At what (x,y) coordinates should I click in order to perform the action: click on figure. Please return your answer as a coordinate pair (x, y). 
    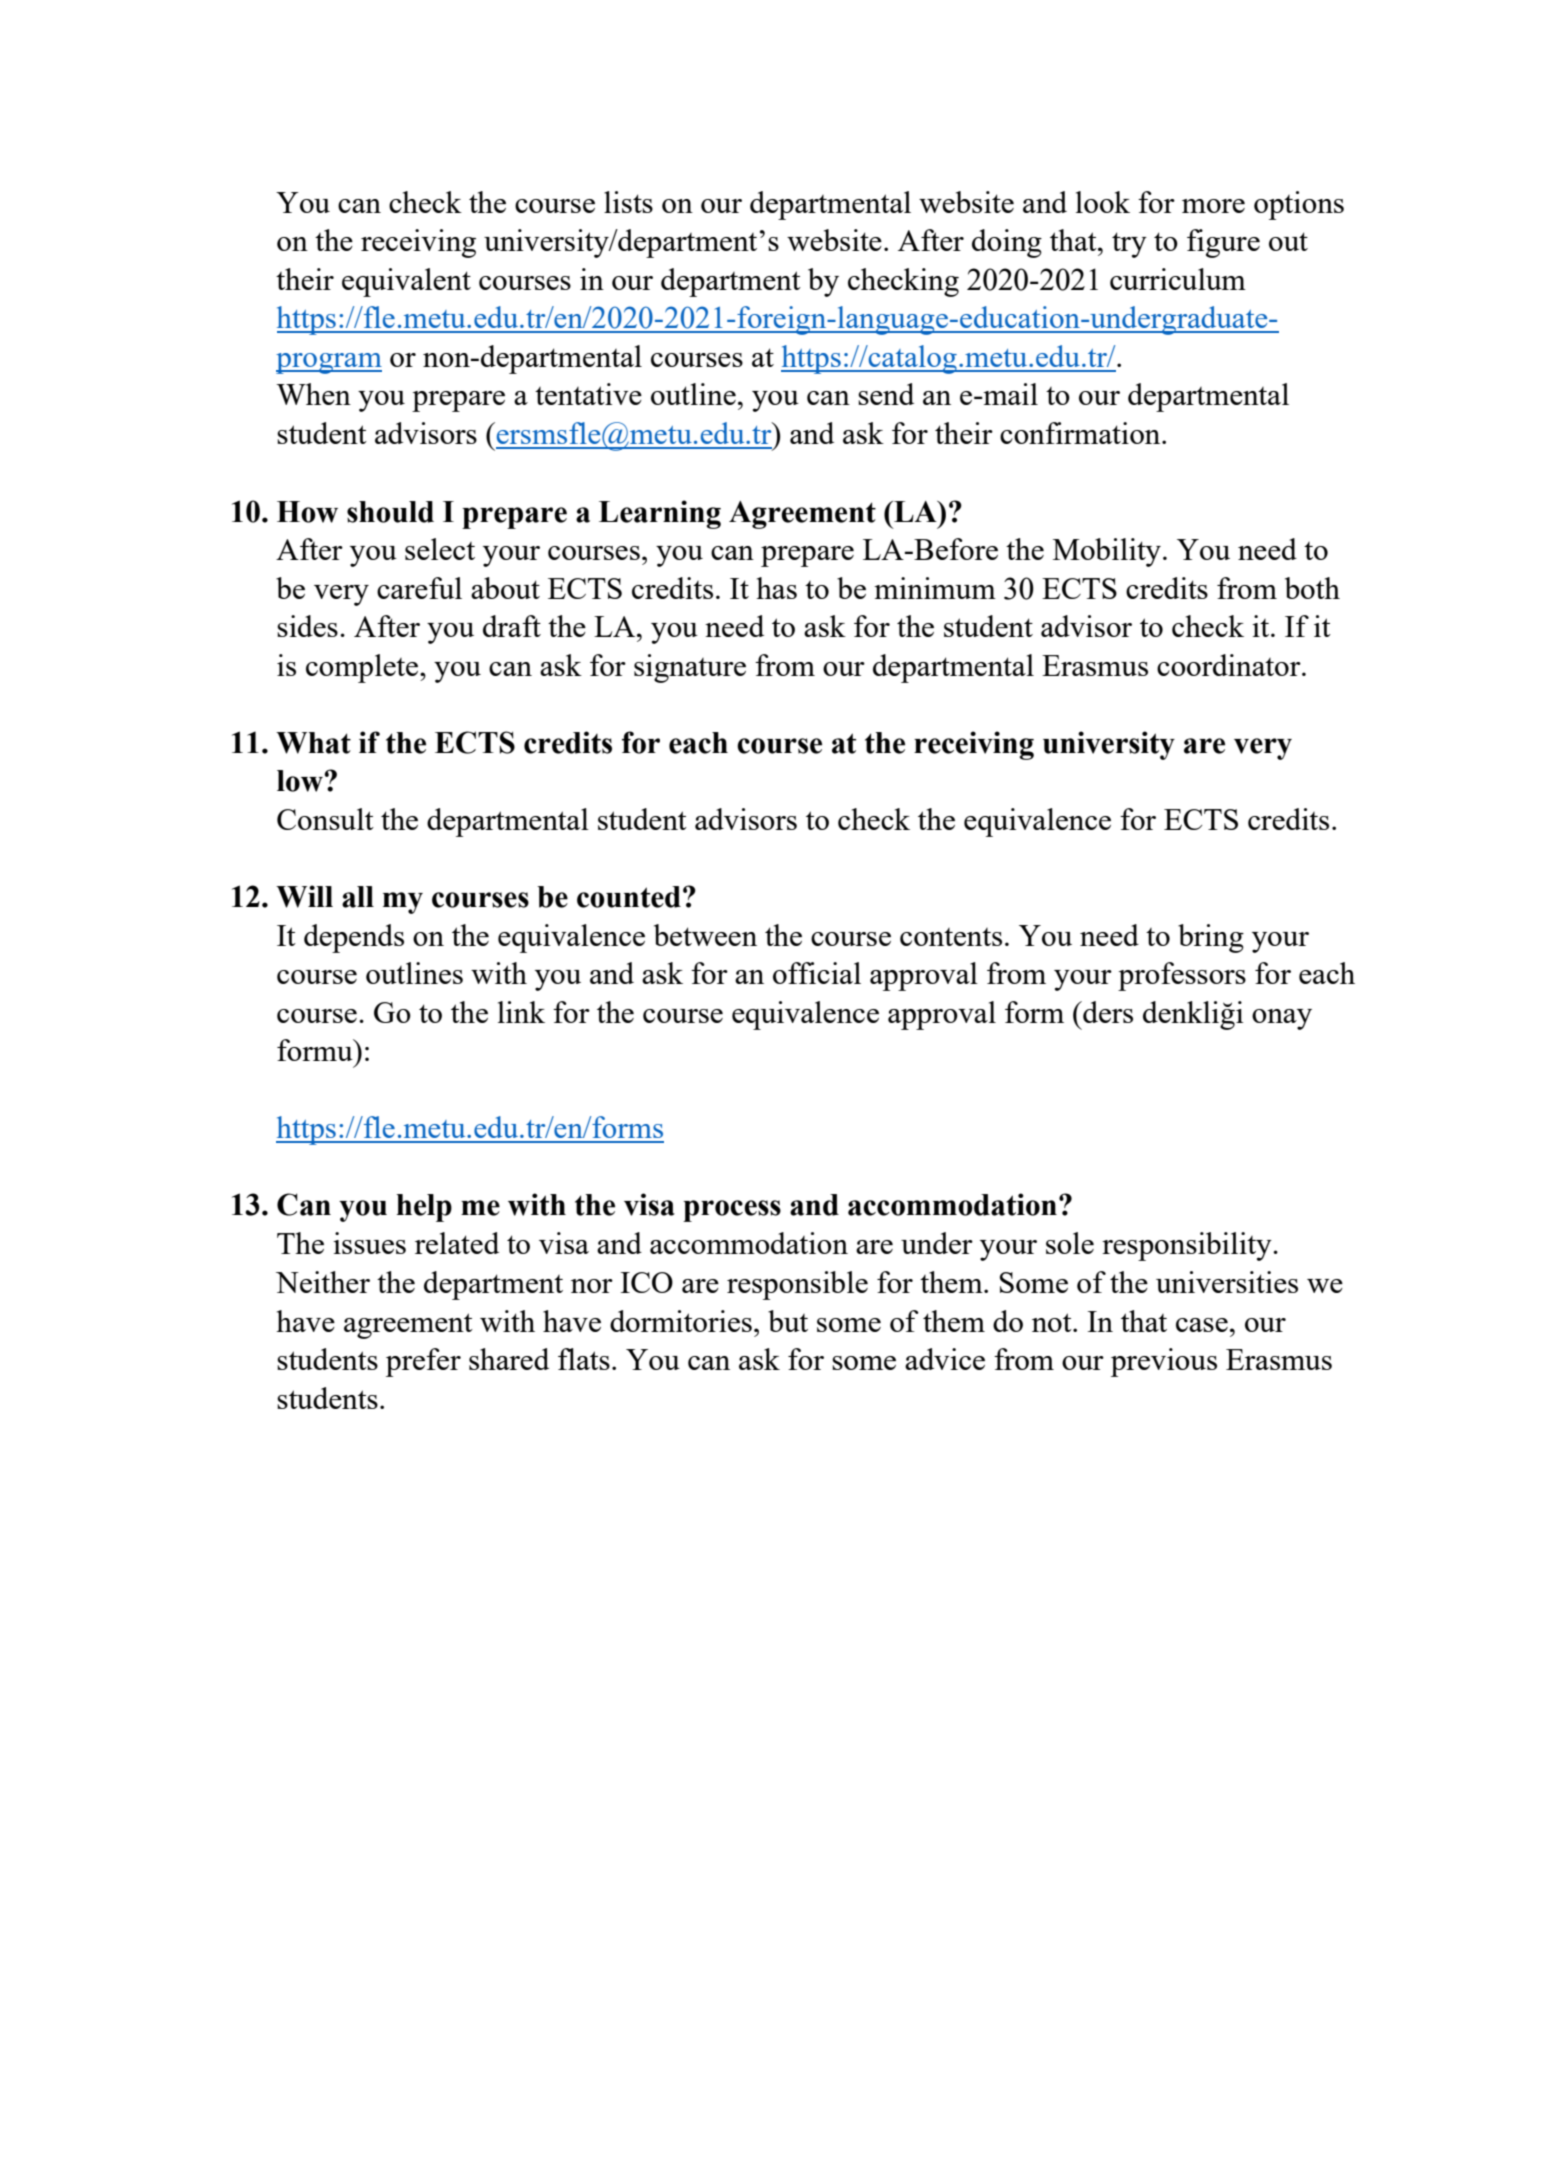
    Looking at the image, I should click on (1223, 243).
